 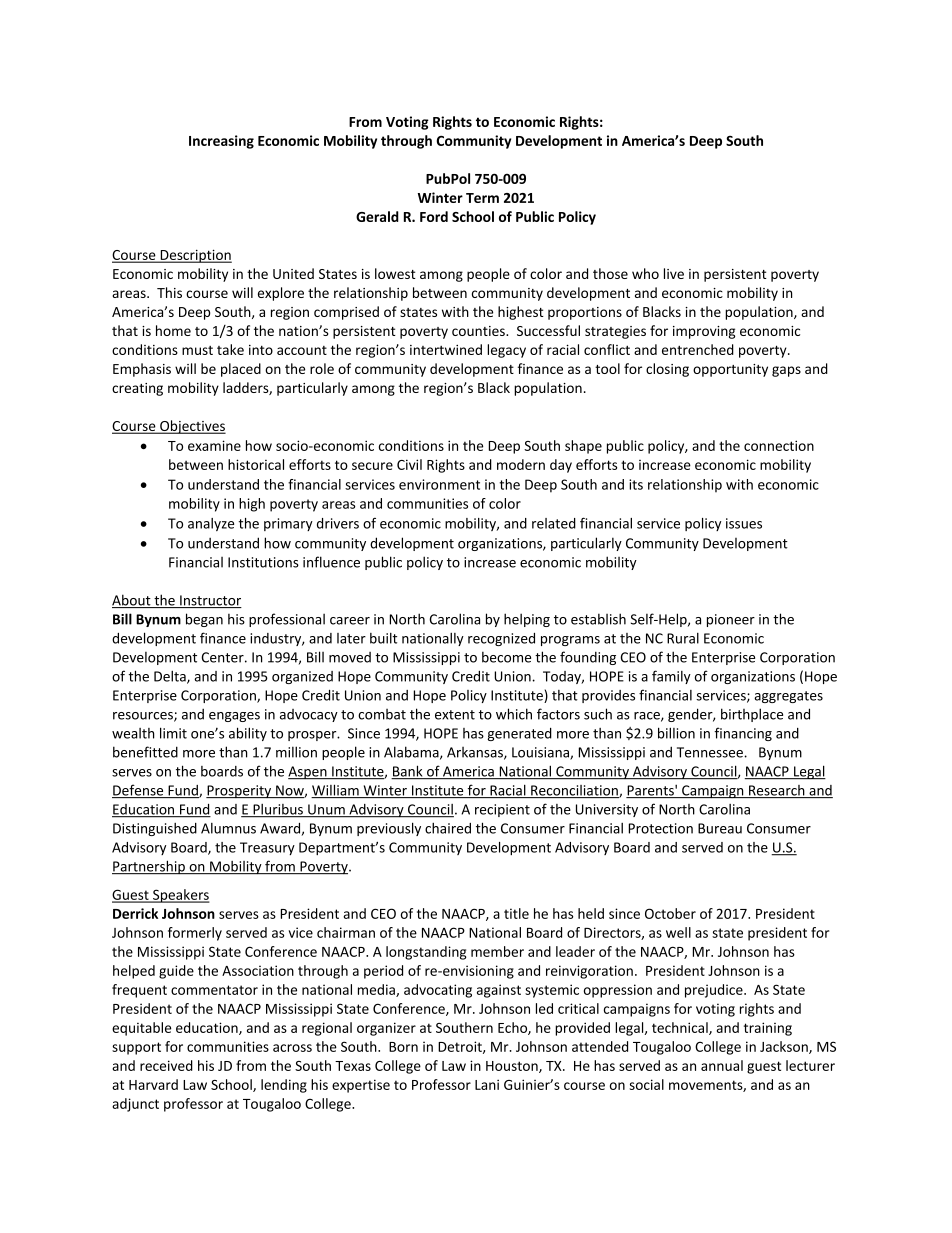 I want to click on Bureau, so click(x=720, y=828).
